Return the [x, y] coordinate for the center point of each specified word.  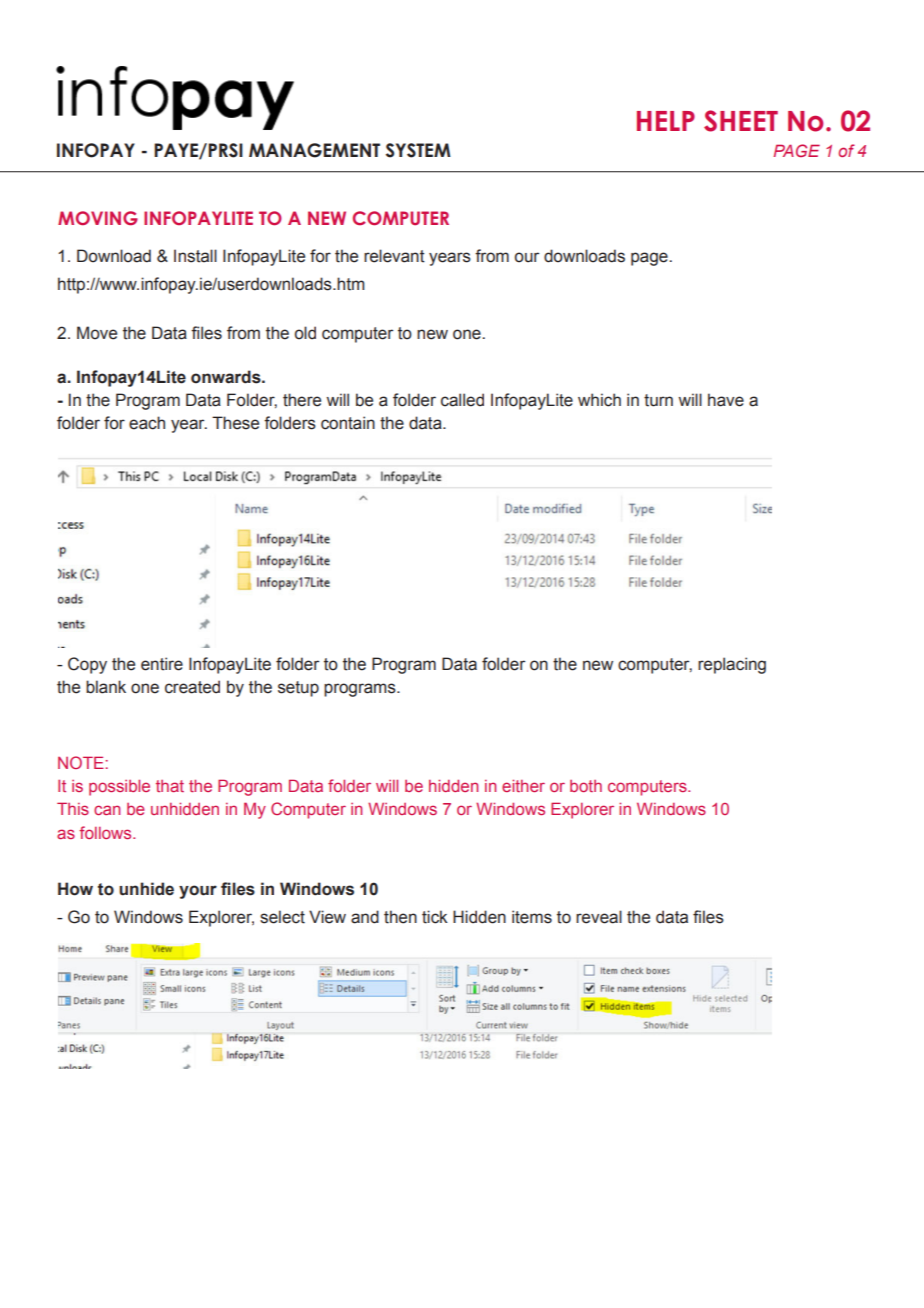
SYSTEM [418, 150]
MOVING [98, 218]
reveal [599, 917]
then [400, 917]
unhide [146, 889]
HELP [666, 121]
